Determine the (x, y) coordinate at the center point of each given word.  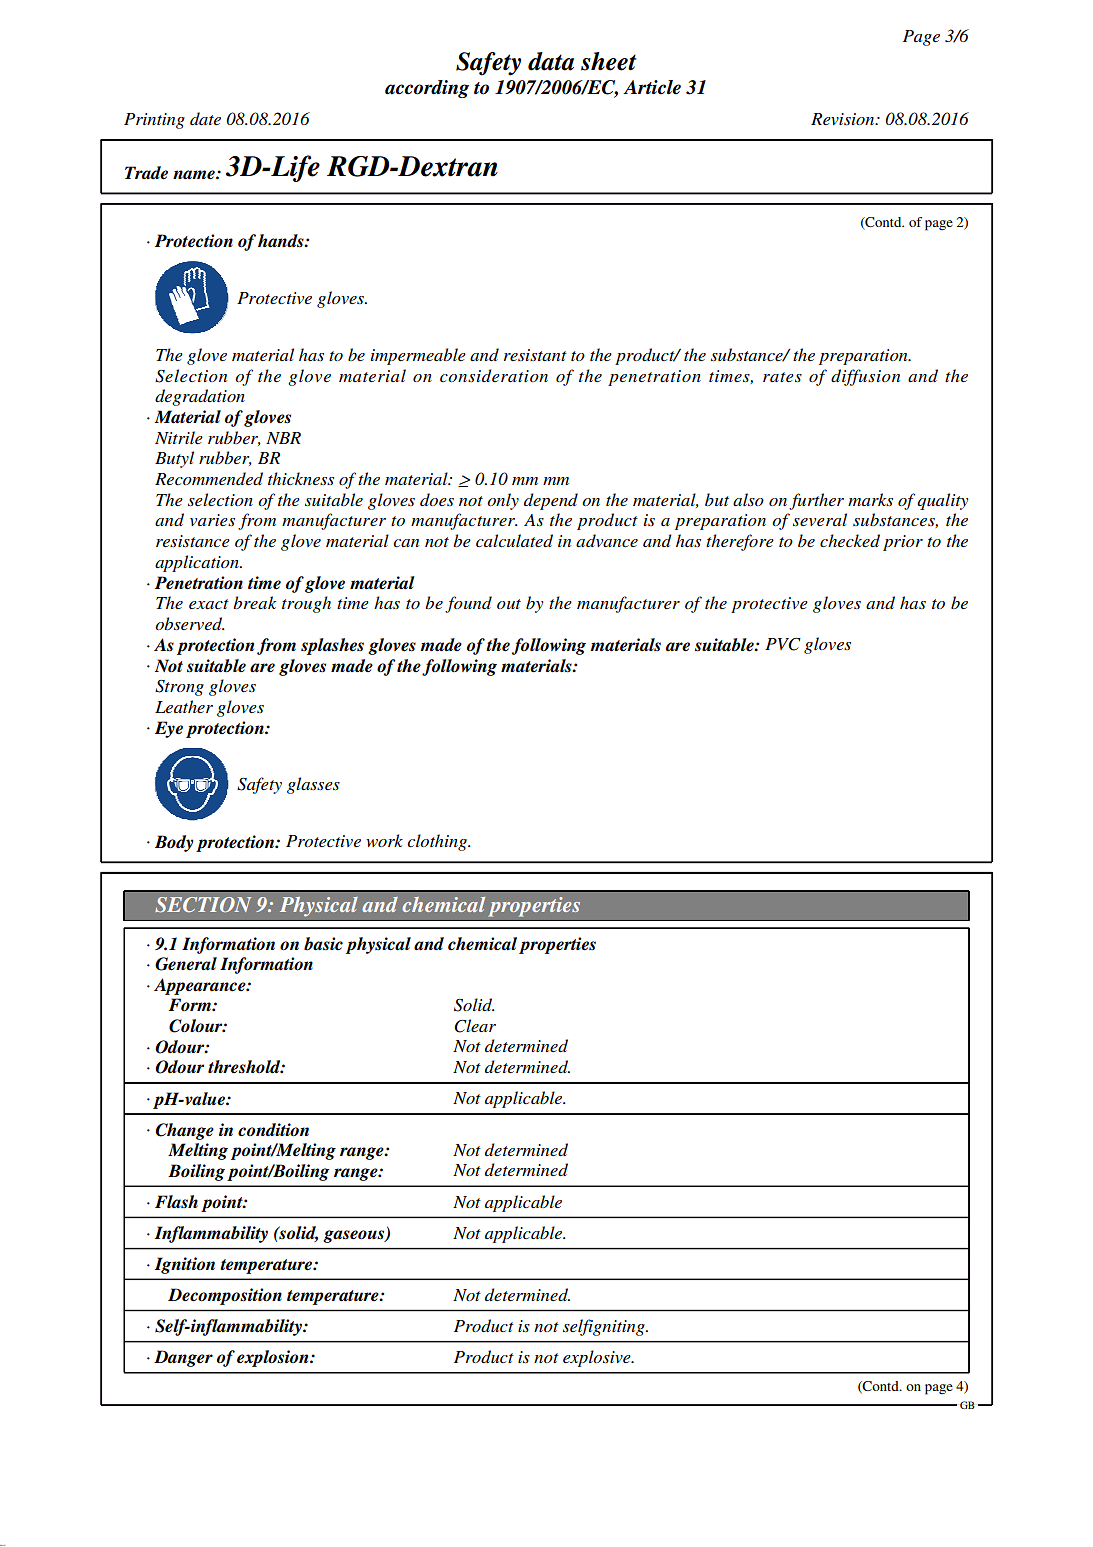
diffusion (865, 377)
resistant (535, 355)
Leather (184, 706)
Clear (475, 1026)
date (205, 118)
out (509, 604)
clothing (438, 842)
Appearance (201, 986)
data (551, 61)
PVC (783, 644)
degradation (200, 397)
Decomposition (225, 1296)
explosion (274, 1358)
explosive (598, 1358)
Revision (844, 119)
